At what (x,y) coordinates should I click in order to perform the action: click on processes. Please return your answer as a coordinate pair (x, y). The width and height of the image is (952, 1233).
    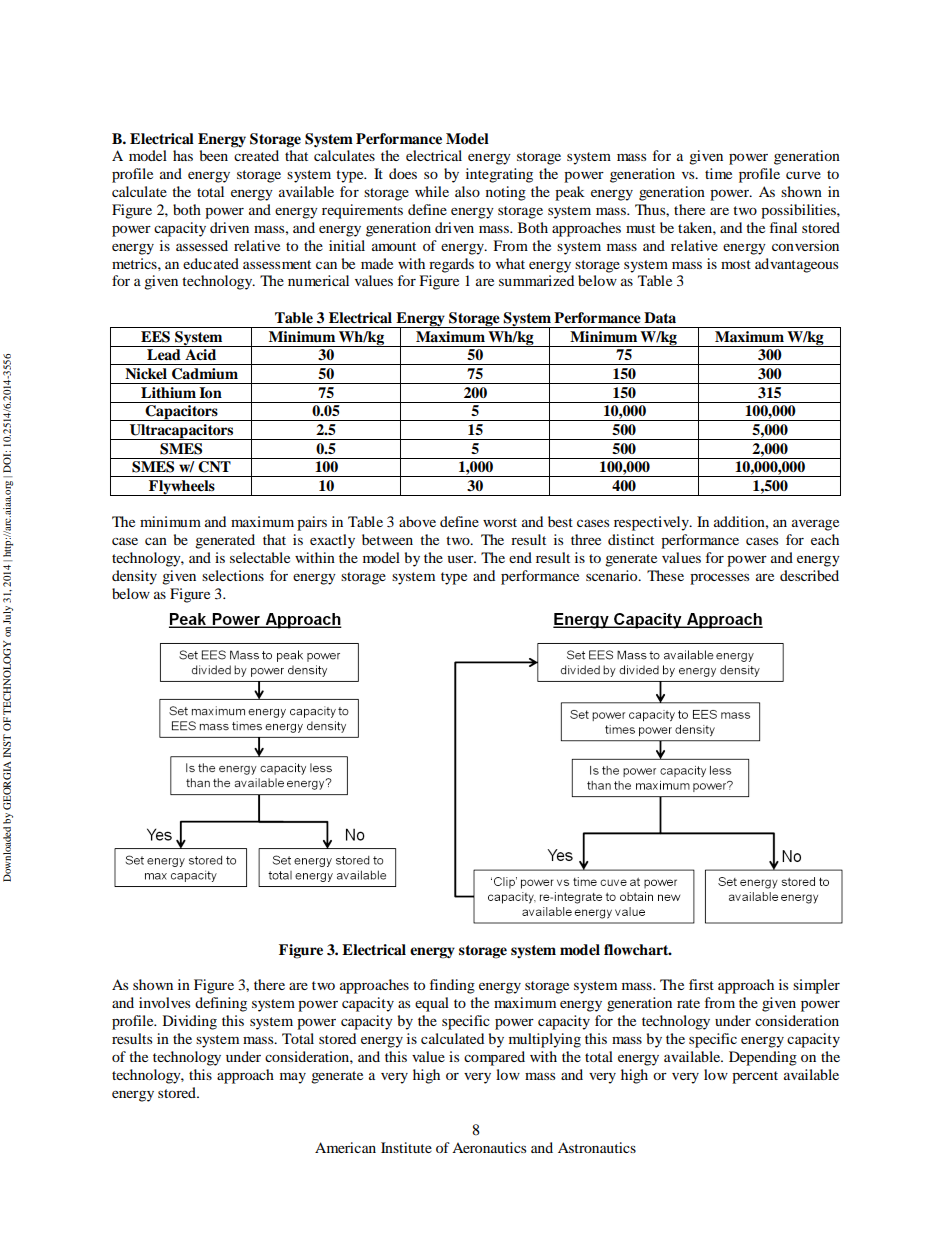
    Looking at the image, I should click on (719, 579).
